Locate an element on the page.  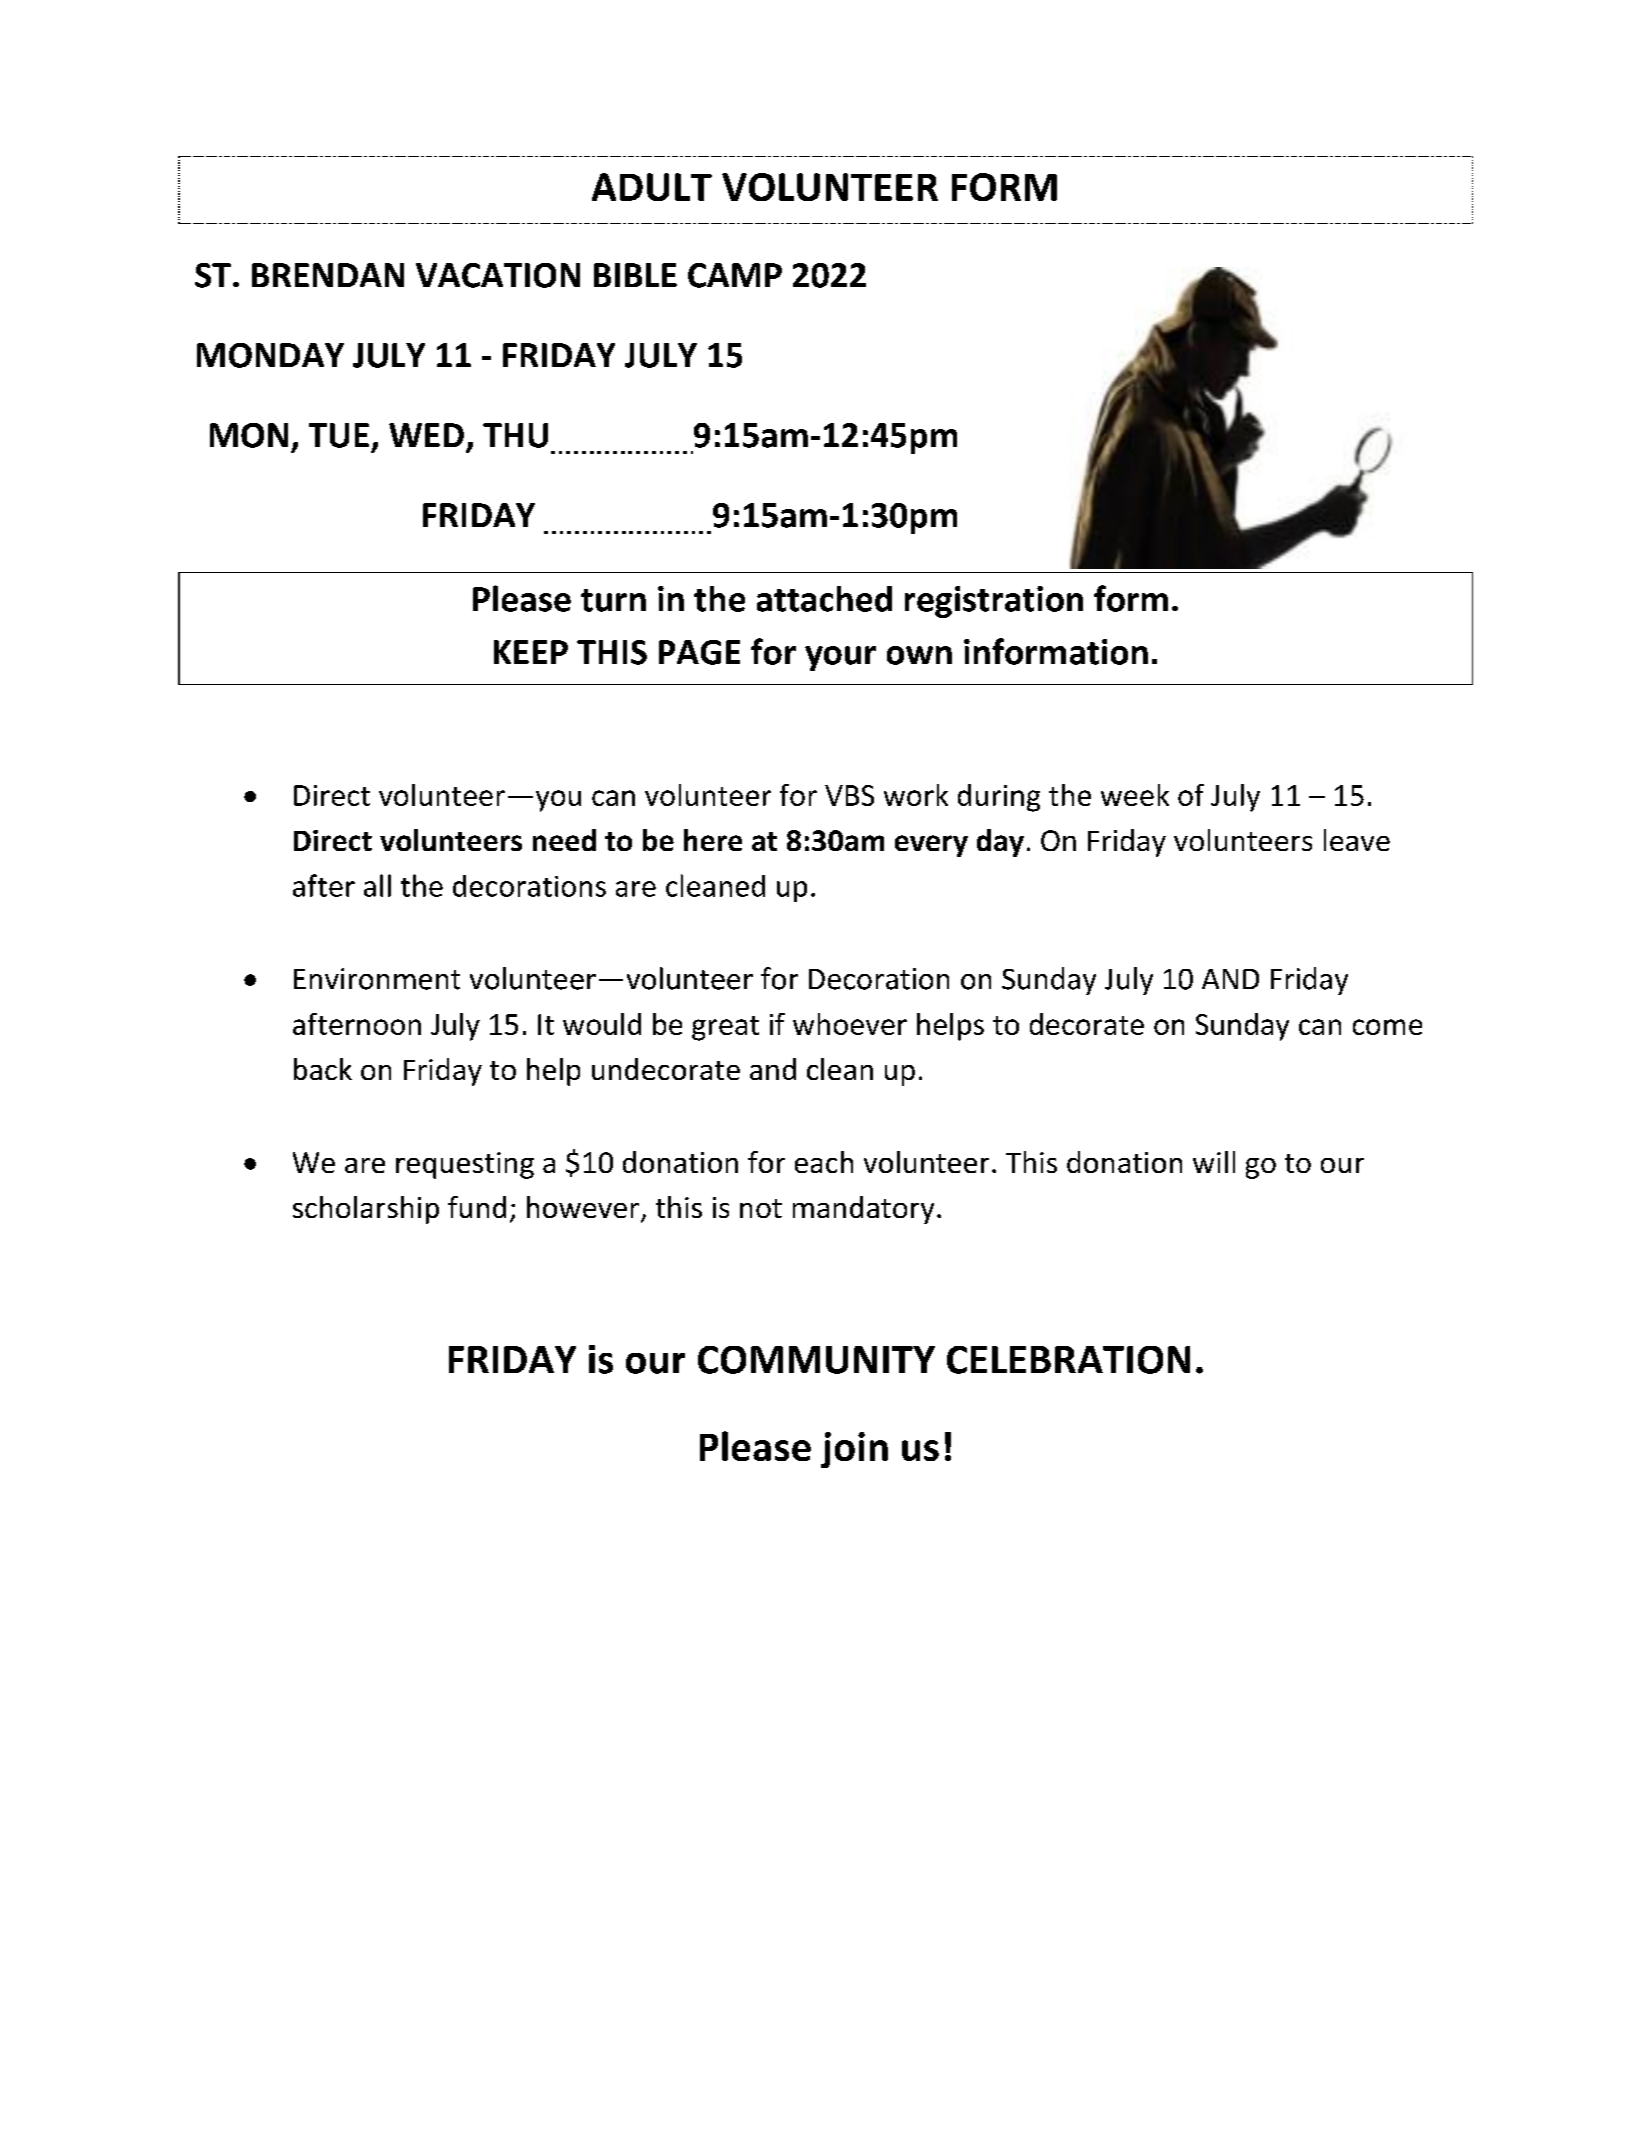
come is located at coordinates (1387, 1027).
